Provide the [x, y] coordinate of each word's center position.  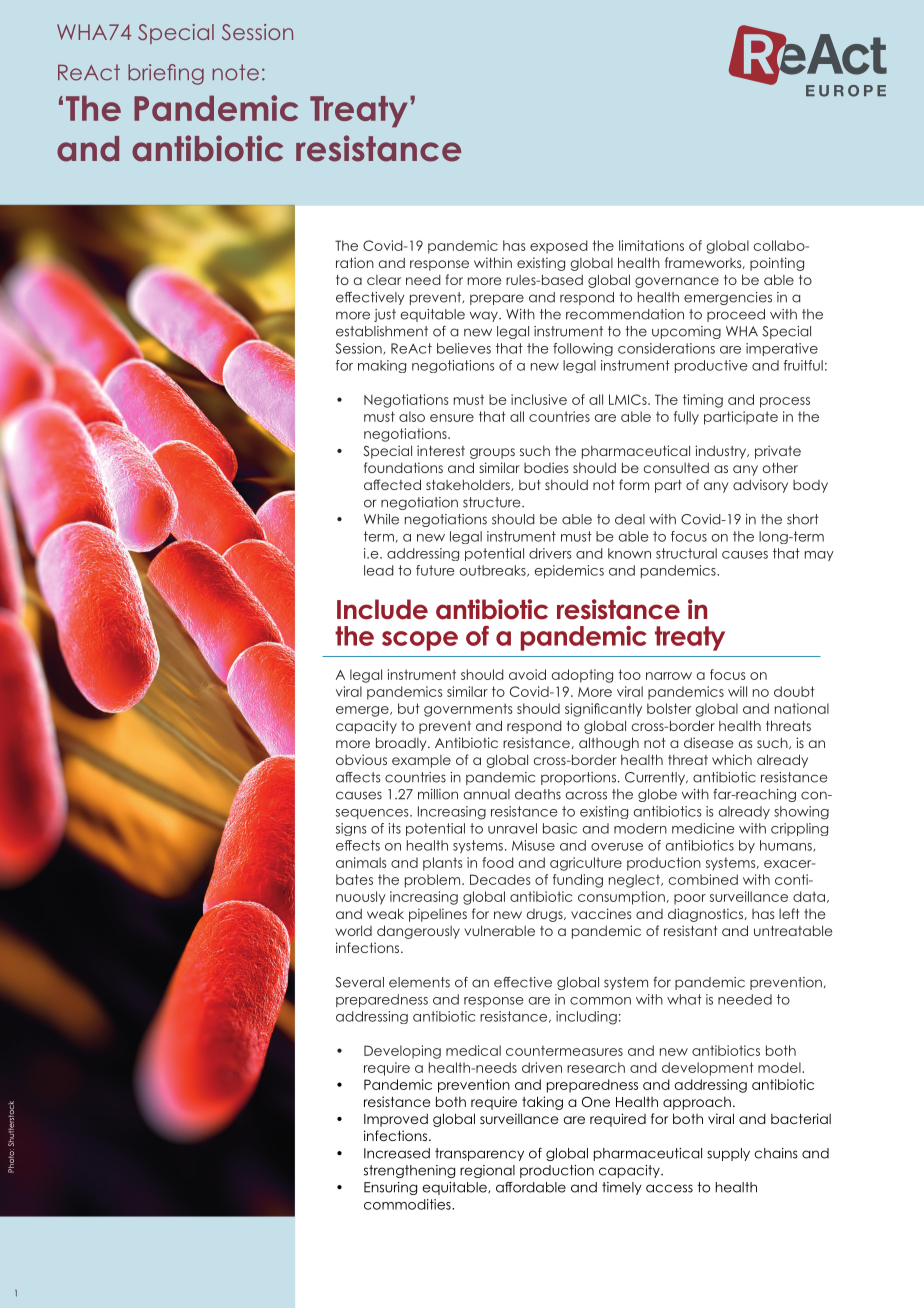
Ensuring [390, 1188]
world [353, 930]
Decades [500, 879]
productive [711, 366]
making [382, 366]
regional [487, 1171]
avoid [527, 674]
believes [464, 348]
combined [703, 879]
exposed [559, 247]
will [737, 691]
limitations [651, 245]
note [236, 72]
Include [382, 609]
